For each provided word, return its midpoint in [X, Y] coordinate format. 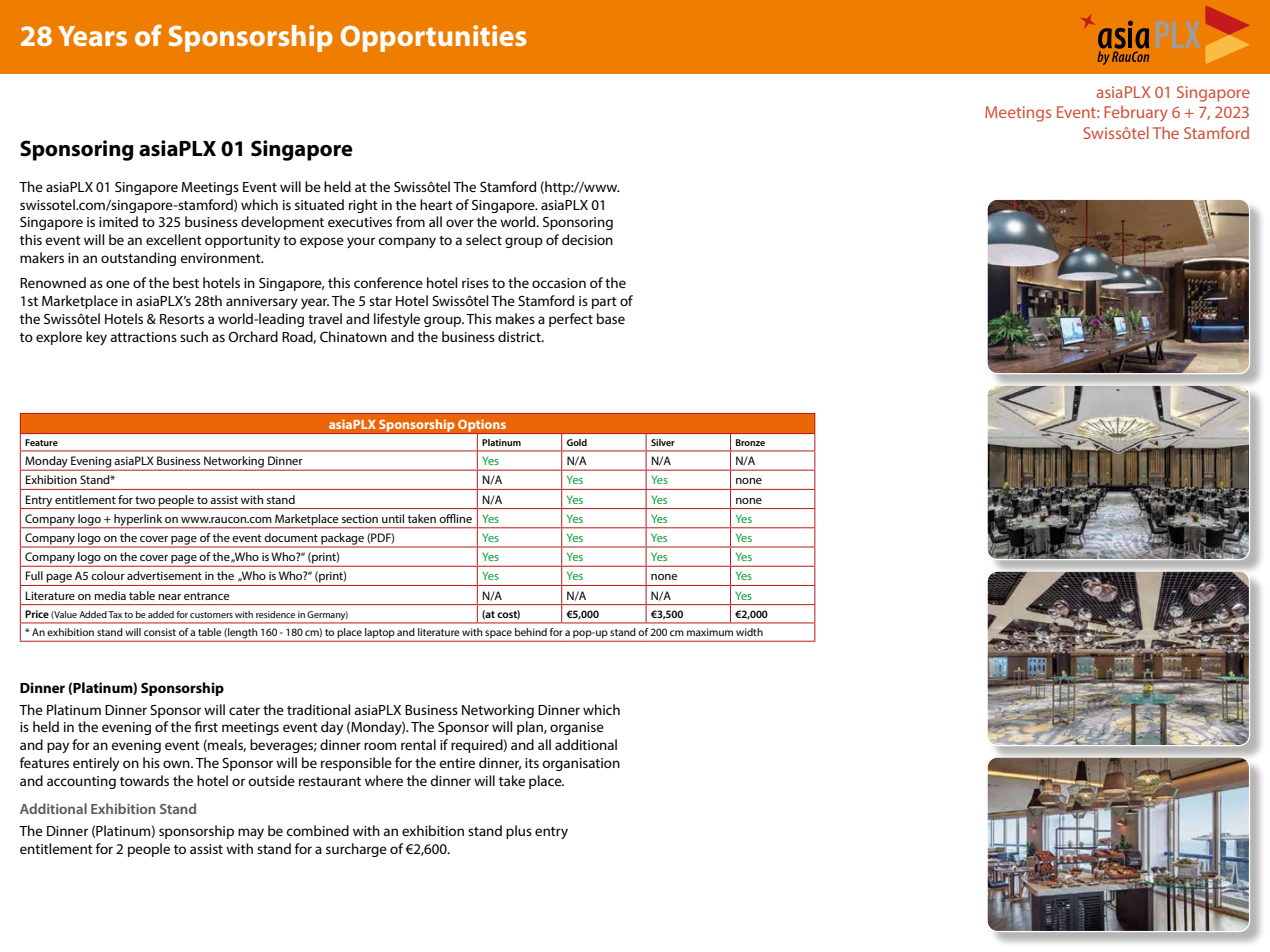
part [604, 303]
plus [519, 832]
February [1136, 114]
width [749, 632]
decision [587, 239]
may [251, 833]
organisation [581, 764]
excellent [174, 239]
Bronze [750, 442]
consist [160, 632]
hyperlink [138, 521]
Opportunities [433, 38]
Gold [577, 442]
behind [531, 632]
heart [436, 204]
